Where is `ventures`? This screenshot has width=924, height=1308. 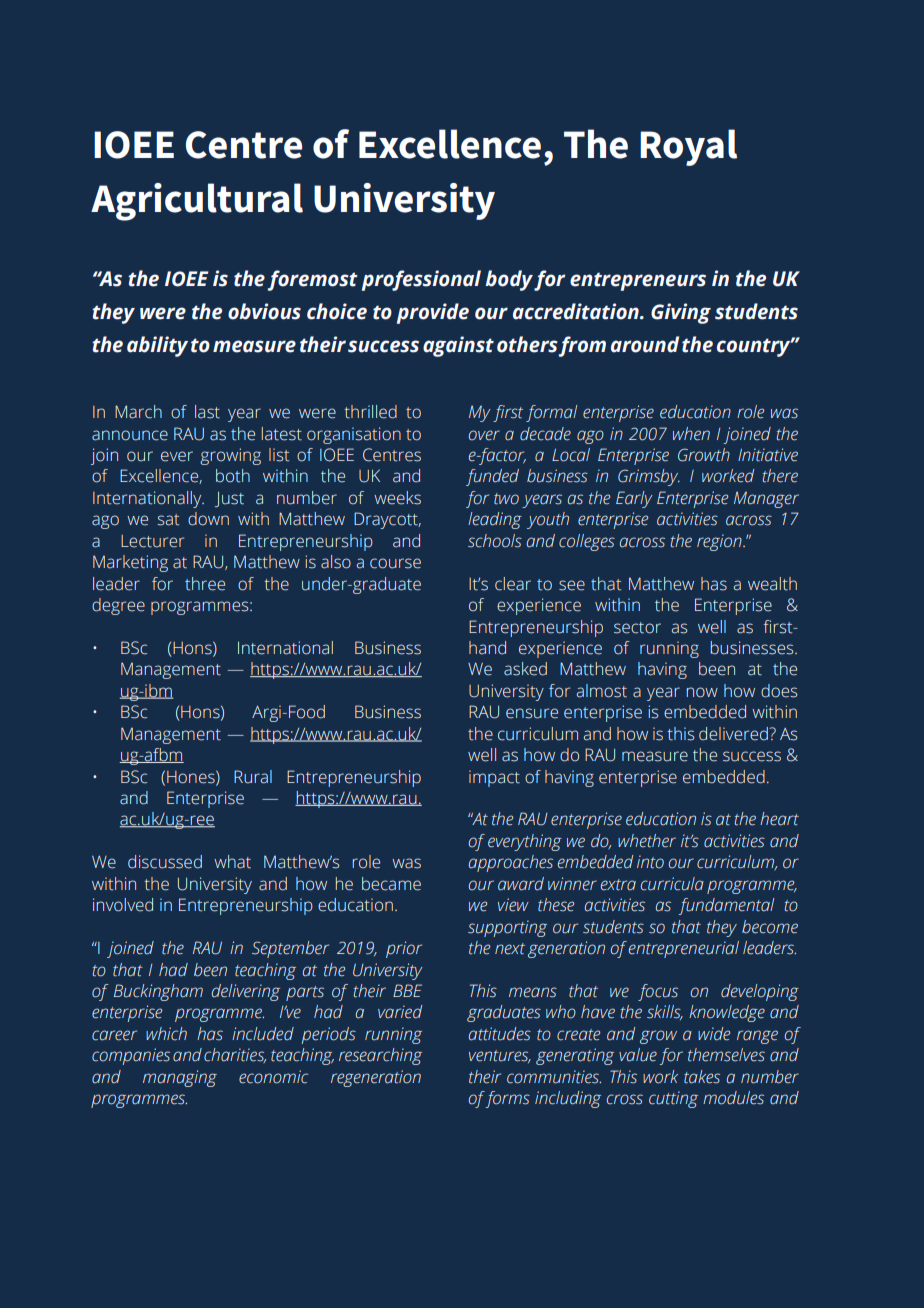 ventures is located at coordinates (500, 1056).
